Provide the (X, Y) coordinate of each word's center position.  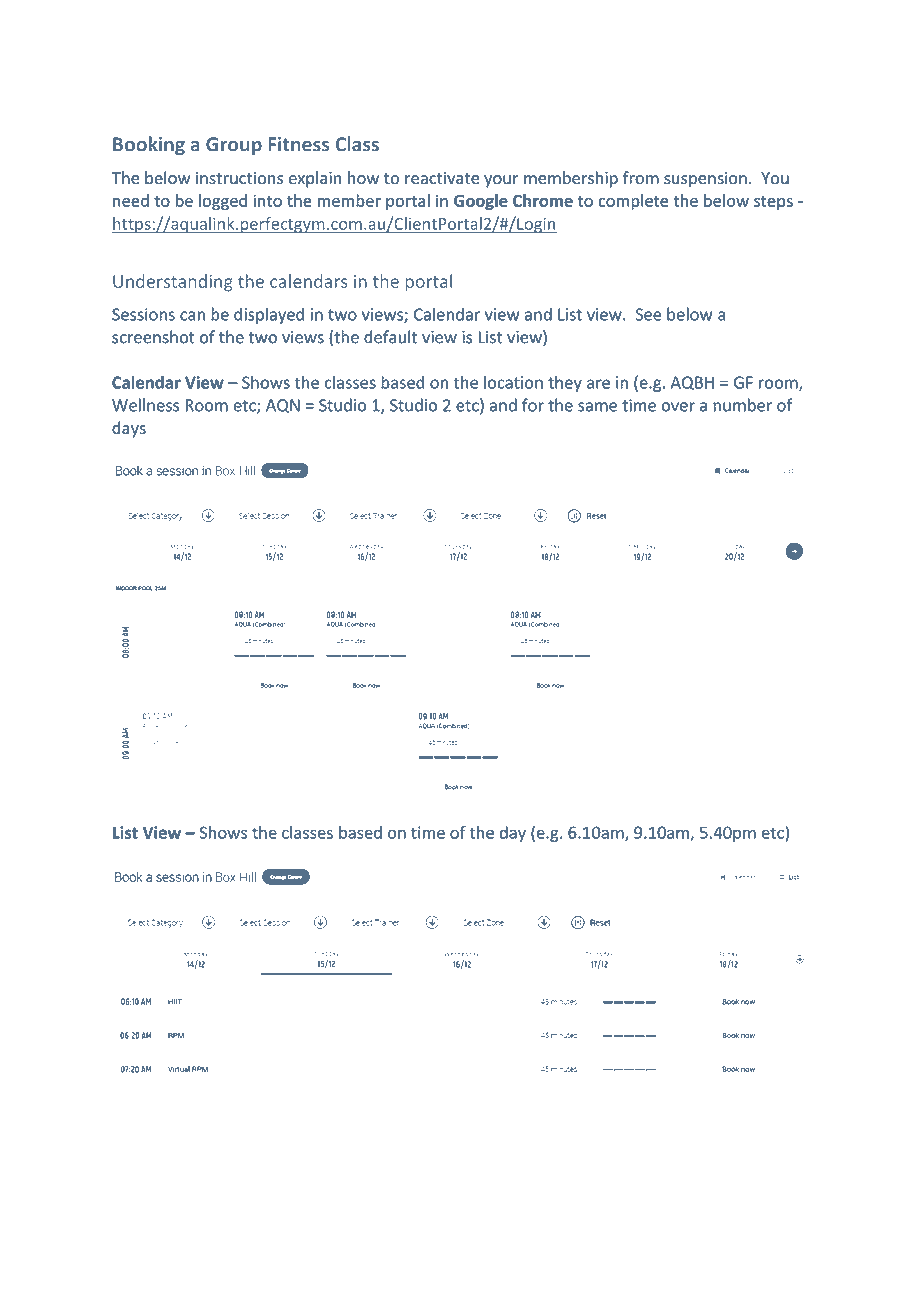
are (598, 384)
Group (234, 146)
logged (223, 202)
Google (481, 202)
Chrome (543, 200)
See (648, 314)
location (513, 382)
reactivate (442, 178)
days (129, 429)
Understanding (173, 283)
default (390, 337)
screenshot (153, 337)
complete (633, 202)
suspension (705, 180)
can (192, 316)
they (565, 384)
